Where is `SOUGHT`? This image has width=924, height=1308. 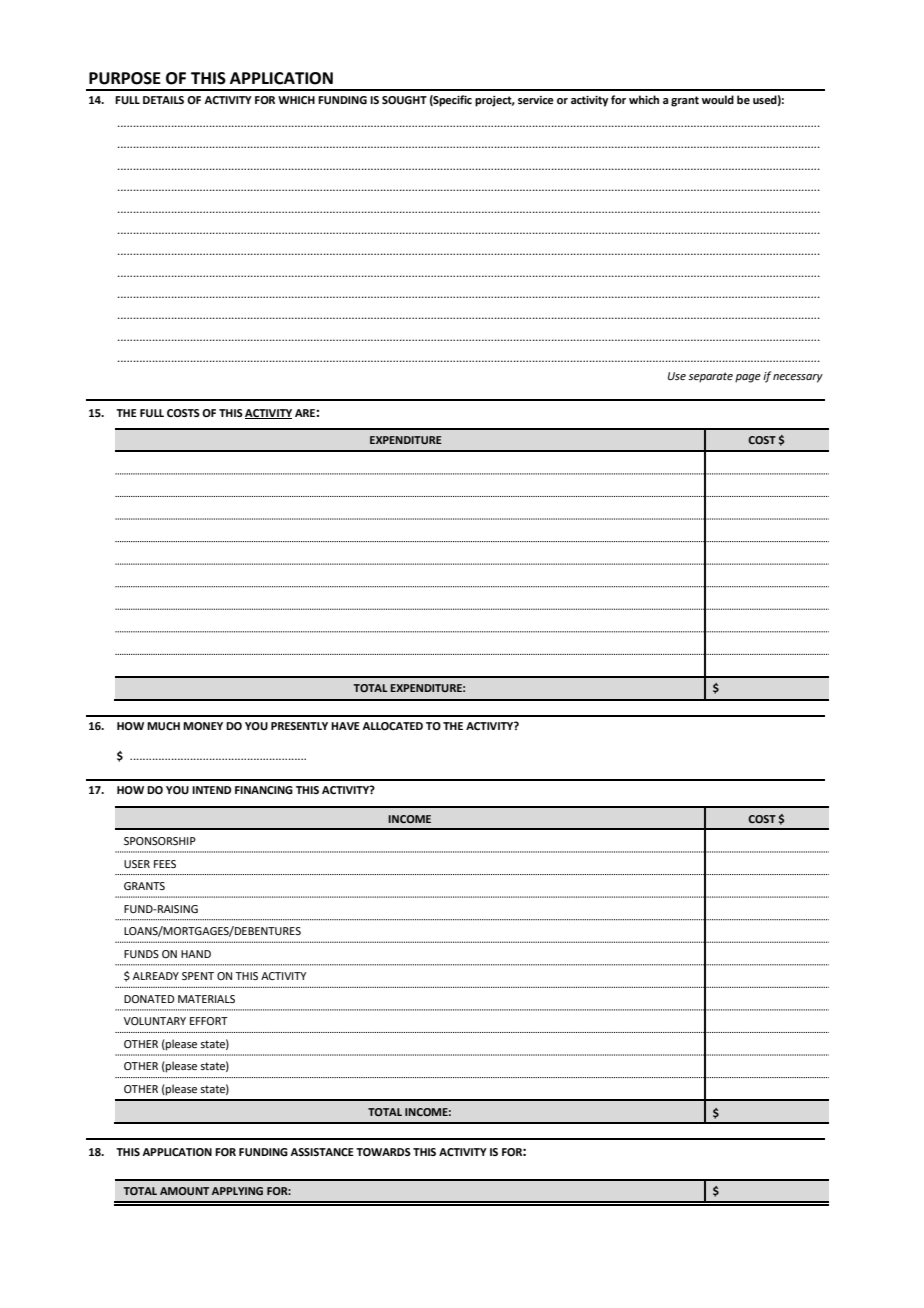 SOUGHT is located at coordinates (404, 100).
